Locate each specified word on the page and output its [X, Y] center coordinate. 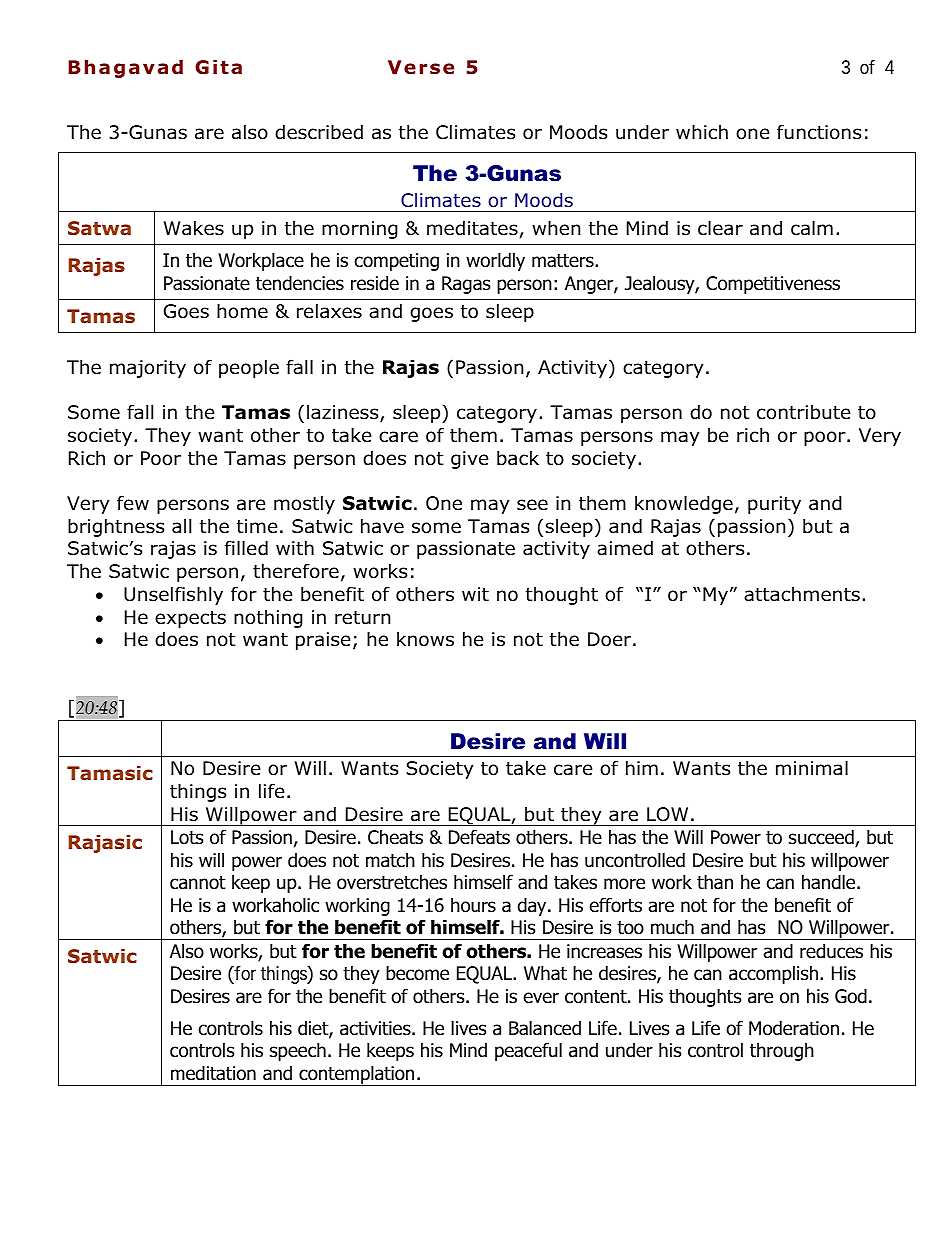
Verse [421, 67]
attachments [802, 594]
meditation [213, 1073]
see [532, 505]
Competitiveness [773, 285]
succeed [822, 838]
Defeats [479, 837]
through [782, 1051]
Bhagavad [125, 69]
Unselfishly [173, 595]
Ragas [466, 285]
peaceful [528, 1051]
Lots [187, 837]
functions [819, 132]
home [242, 311]
